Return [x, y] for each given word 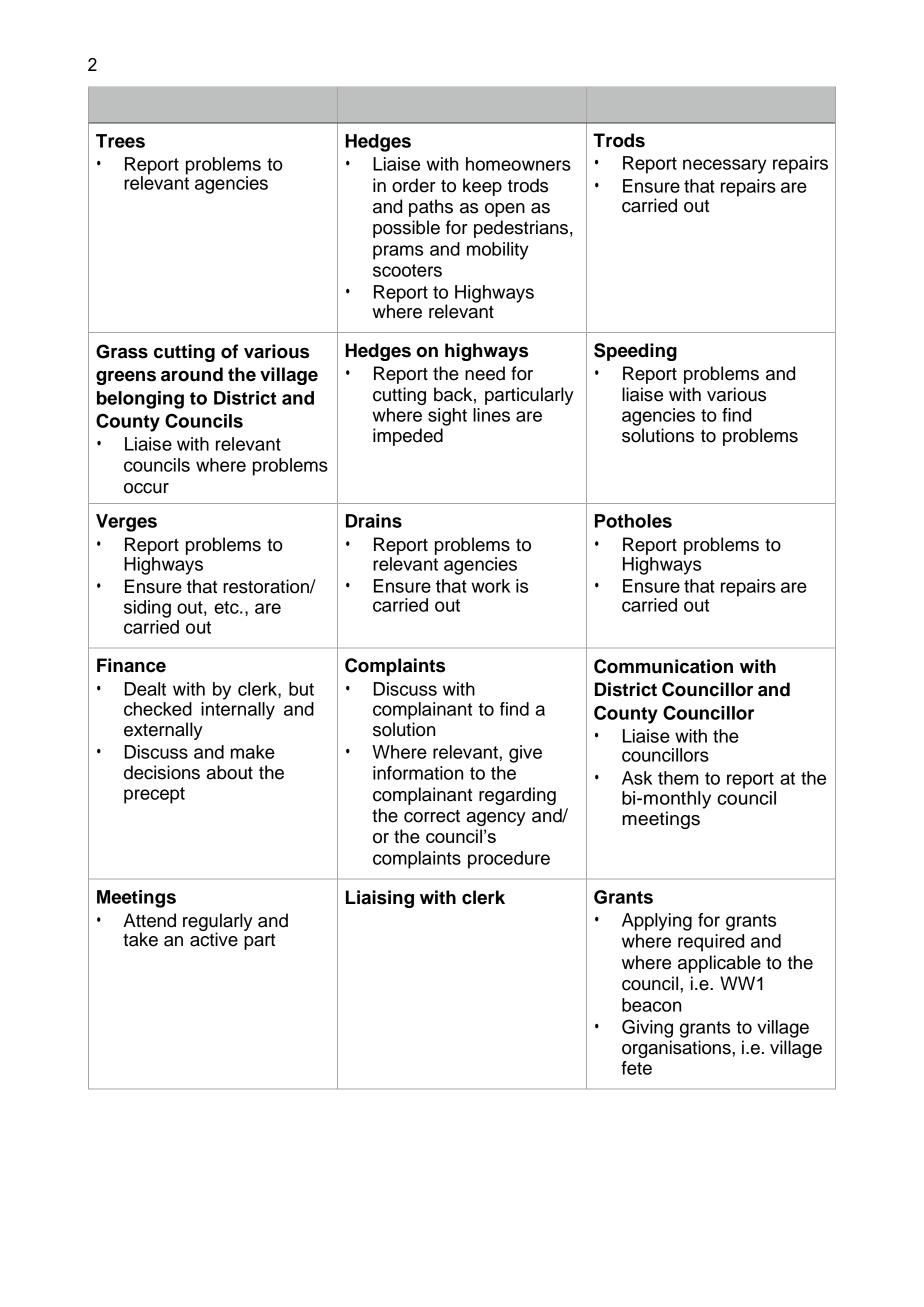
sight [447, 417]
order [414, 185]
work [490, 586]
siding [147, 609]
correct [432, 816]
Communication [663, 666]
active [214, 938]
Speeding [635, 352]
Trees [120, 141]
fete [636, 1068]
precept [154, 795]
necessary [724, 166]
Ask [637, 778]
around [192, 374]
